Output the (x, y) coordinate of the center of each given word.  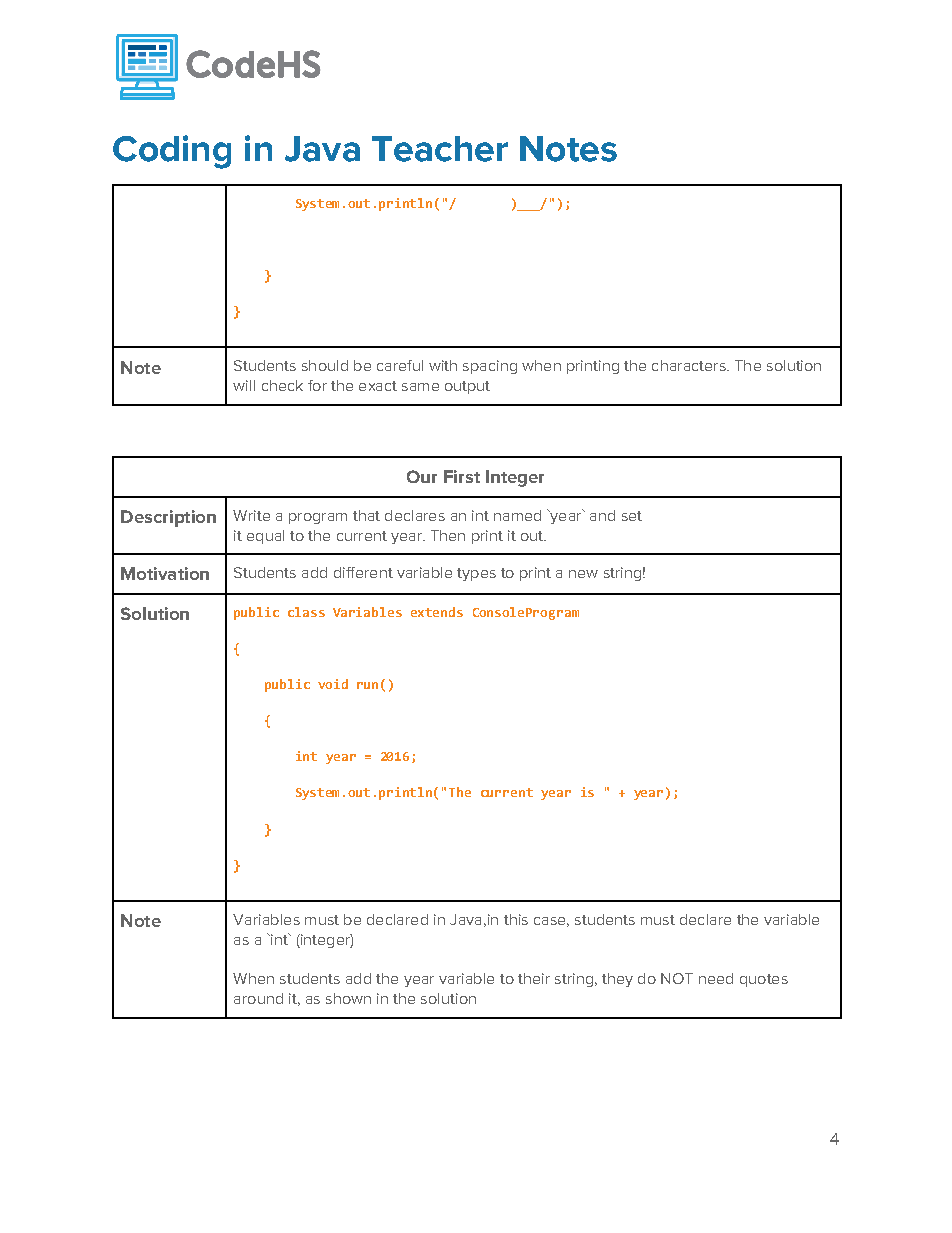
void (333, 684)
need (716, 978)
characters (690, 365)
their (534, 978)
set (632, 516)
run (367, 685)
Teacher (440, 149)
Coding (172, 152)
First (462, 476)
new (583, 574)
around (258, 998)
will (244, 385)
